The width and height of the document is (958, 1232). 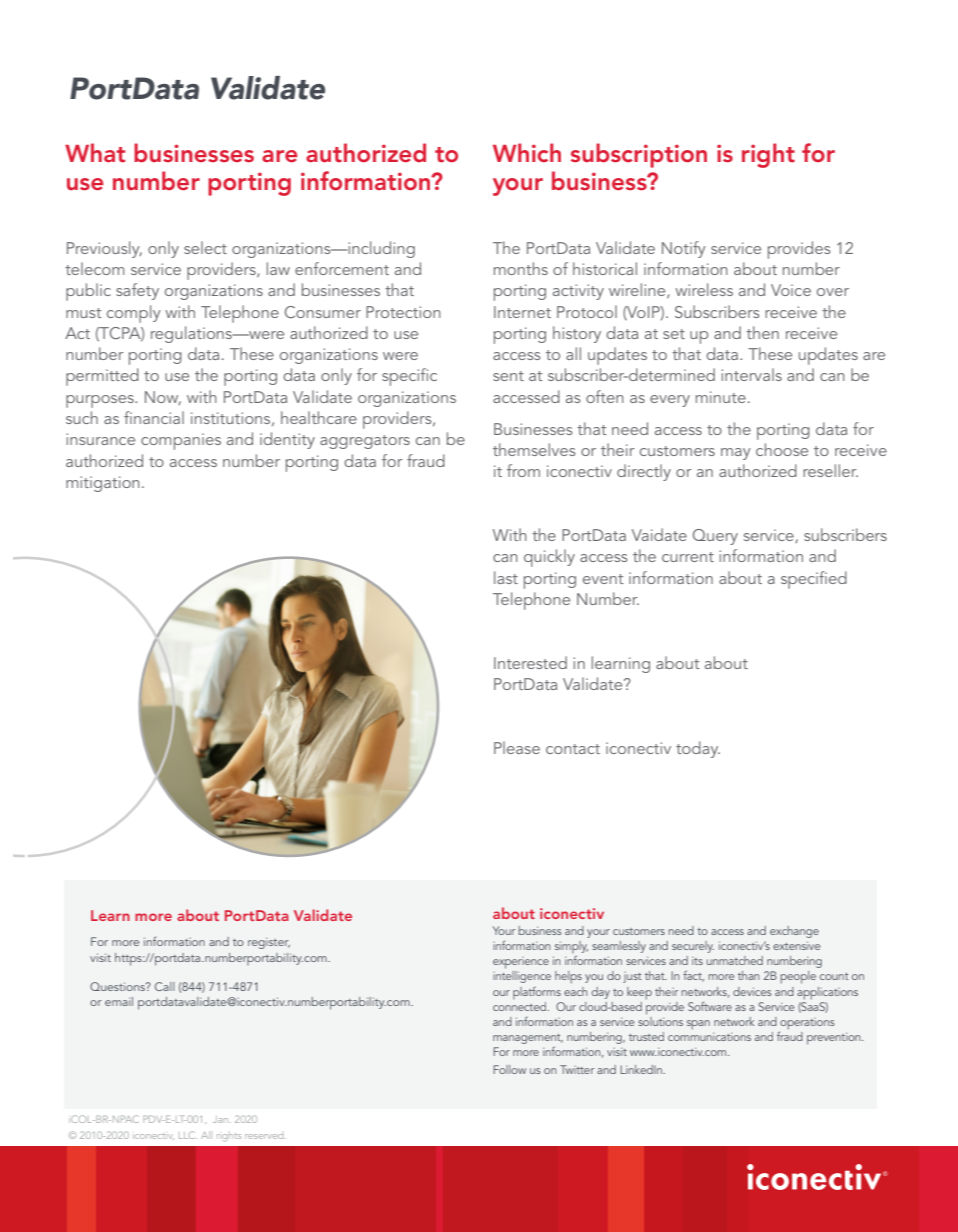 What do you see at coordinates (154, 417) in the document?
I see `financial` at bounding box center [154, 417].
